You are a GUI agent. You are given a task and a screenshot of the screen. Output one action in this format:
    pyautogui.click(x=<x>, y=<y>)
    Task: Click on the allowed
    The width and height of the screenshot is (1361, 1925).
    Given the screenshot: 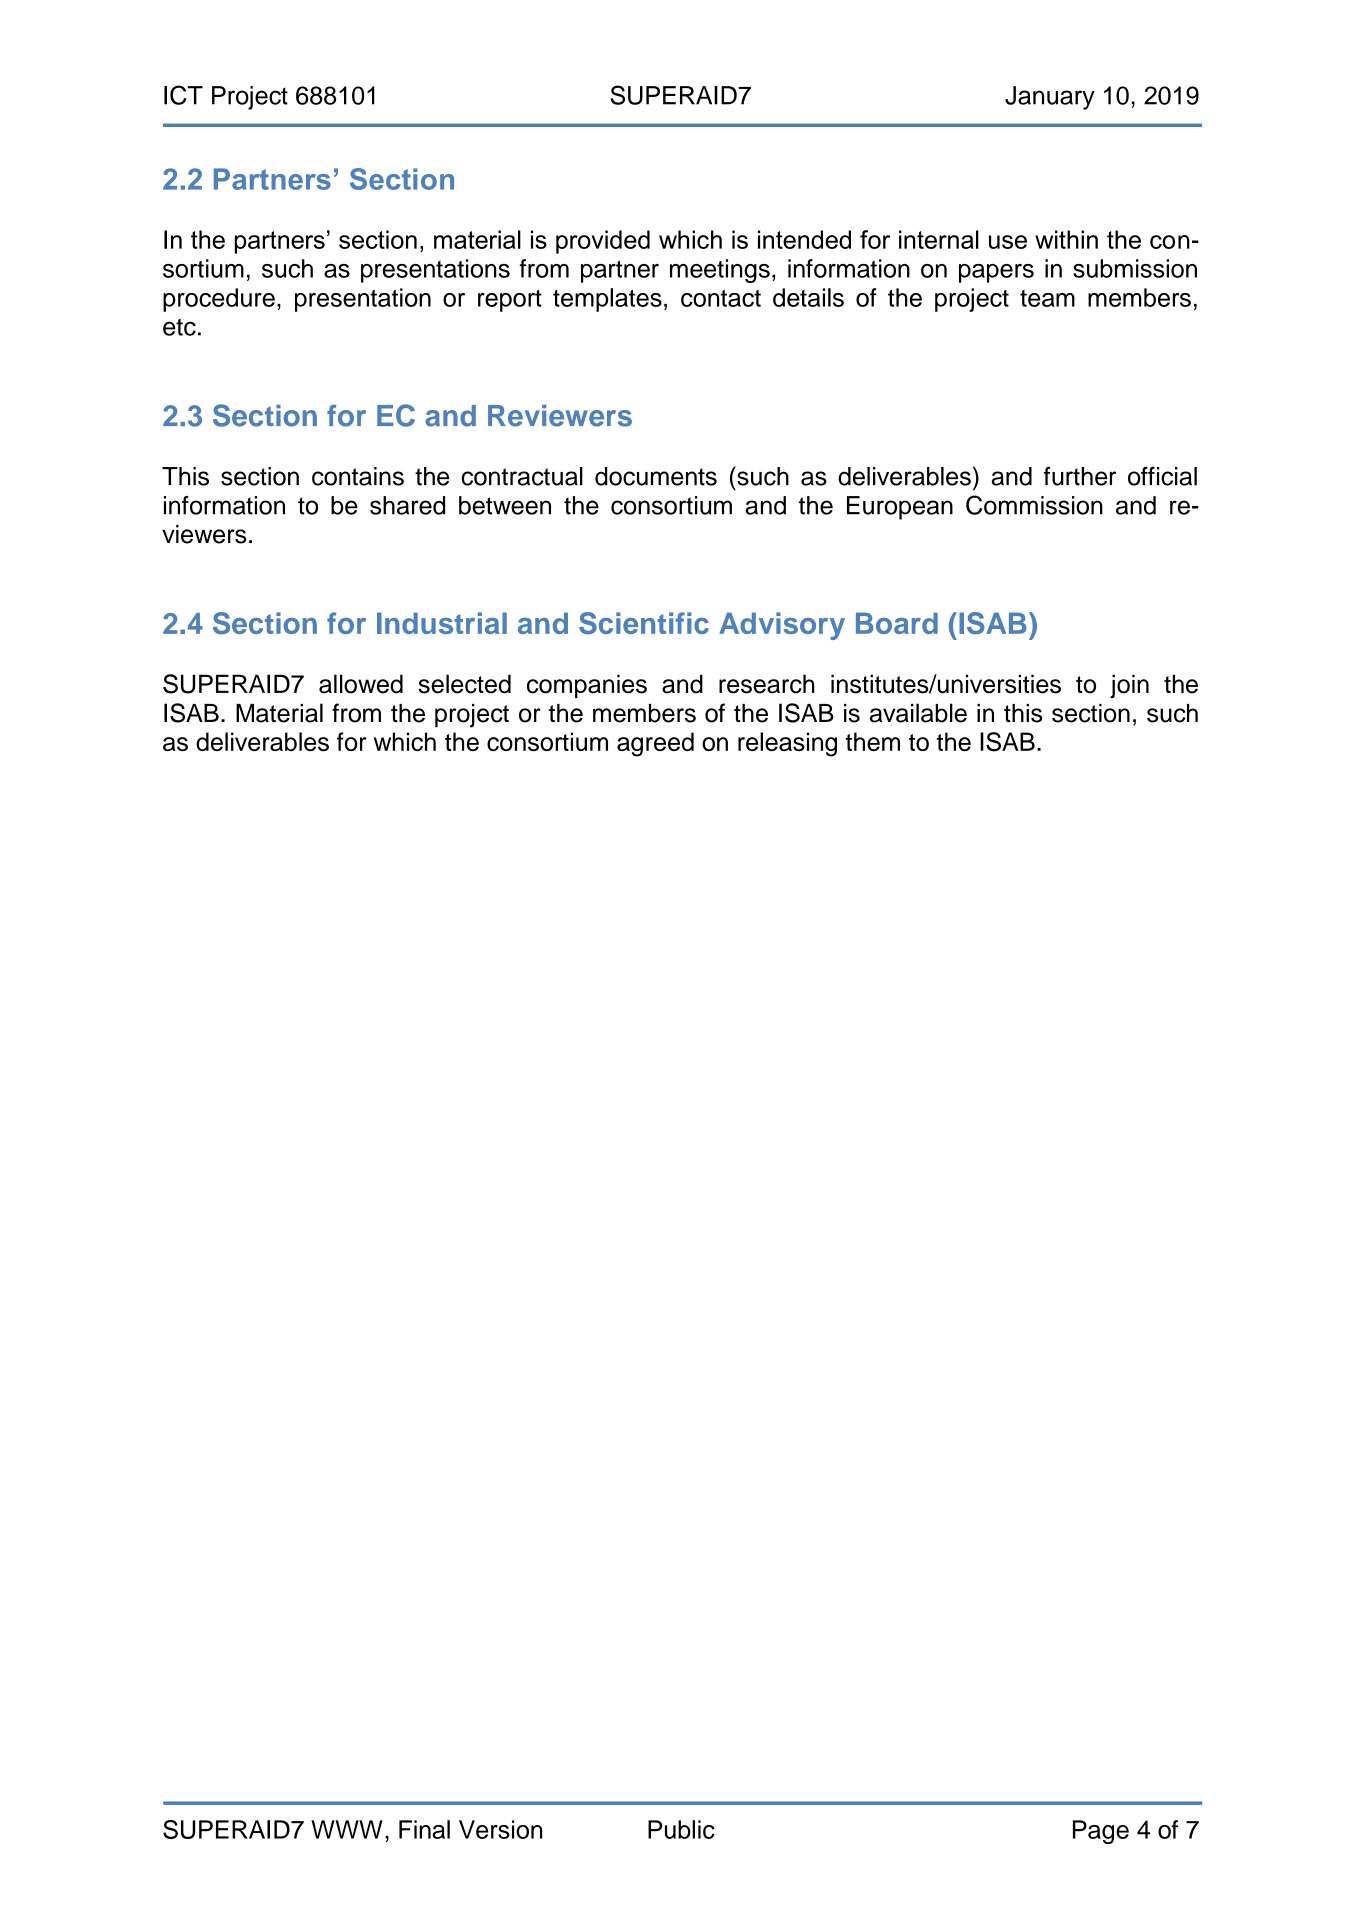 What is the action you would take?
    pyautogui.click(x=361, y=684)
